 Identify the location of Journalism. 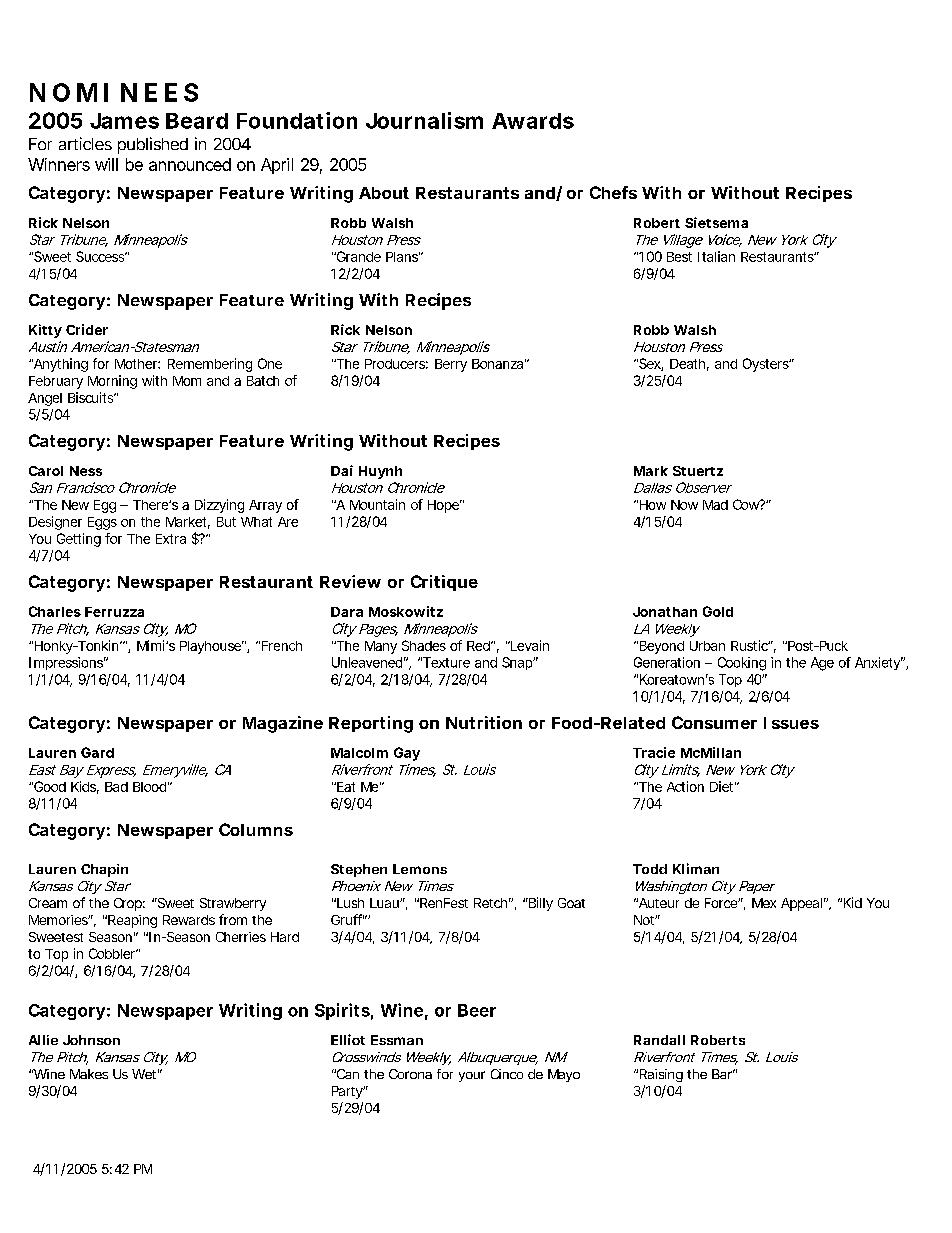
(424, 120).
